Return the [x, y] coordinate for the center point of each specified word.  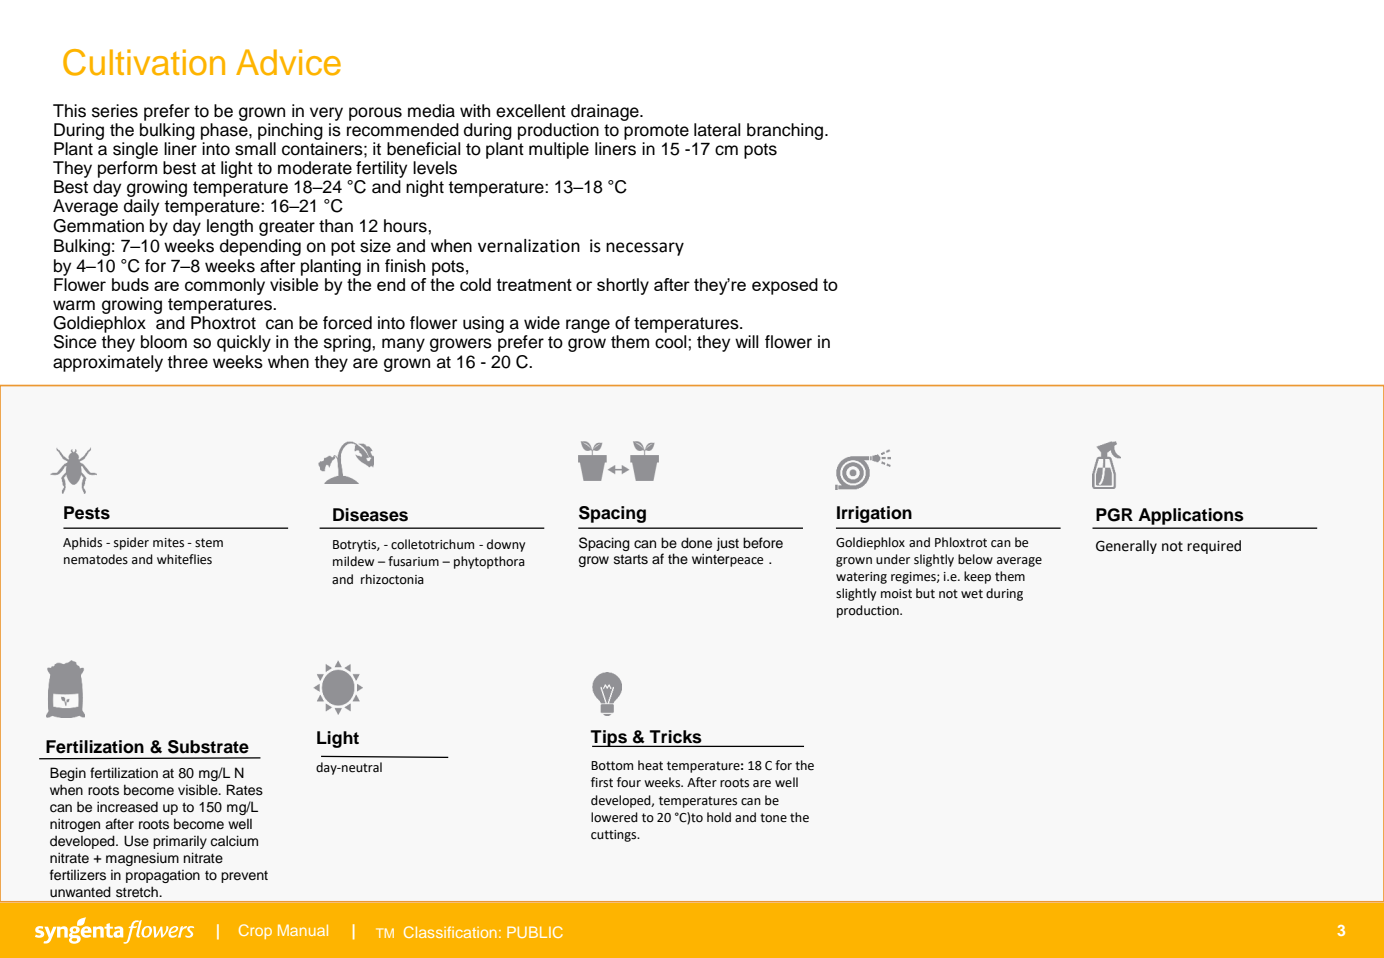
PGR [1114, 515]
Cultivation [144, 62]
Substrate [208, 747]
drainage [606, 112]
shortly [623, 286]
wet [972, 594]
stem [209, 543]
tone [773, 818]
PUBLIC [535, 932]
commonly [225, 286]
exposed [785, 286]
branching [786, 131]
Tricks [675, 736]
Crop [255, 931]
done [696, 543]
